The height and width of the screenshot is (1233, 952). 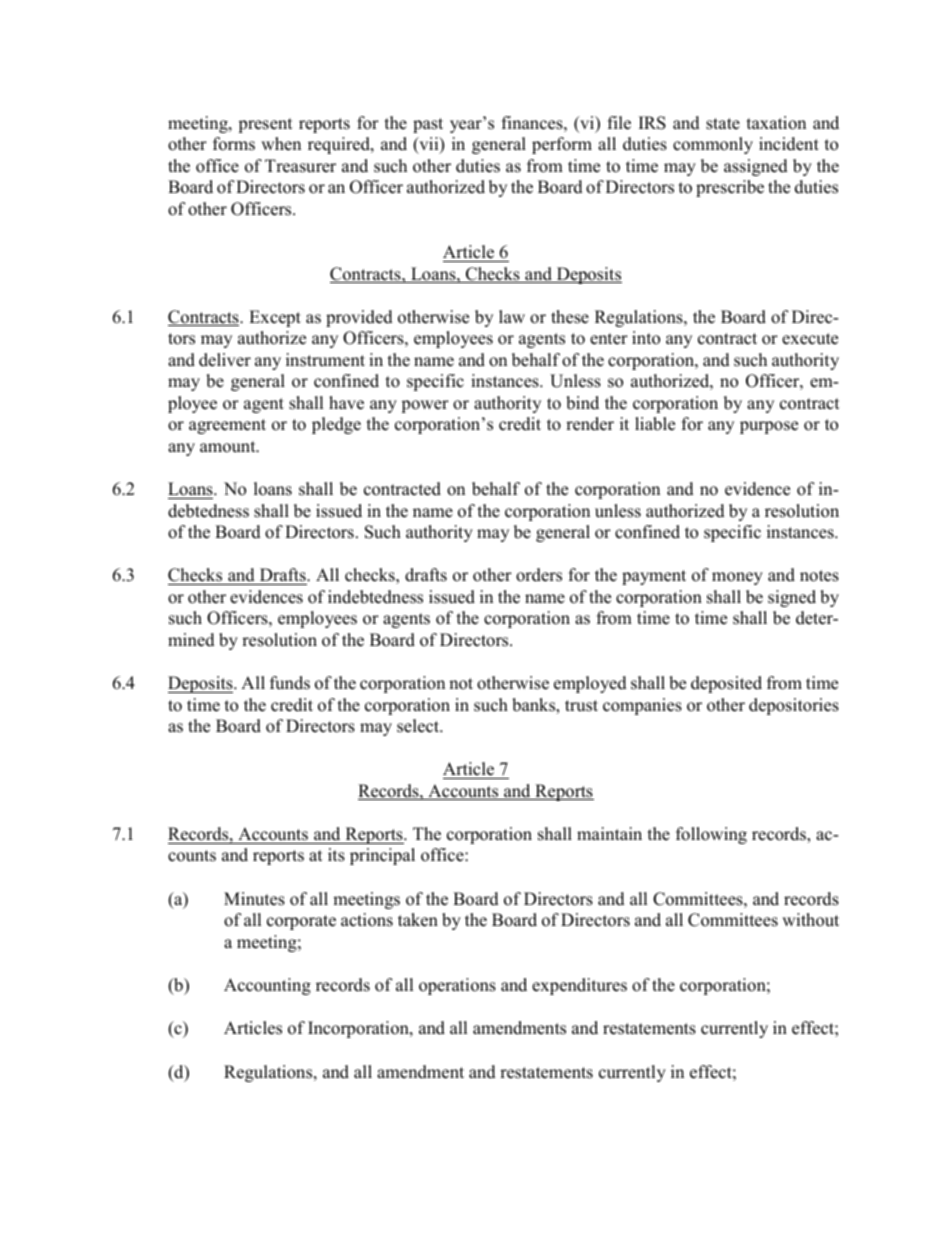 What do you see at coordinates (281, 144) in the screenshot?
I see `when` at bounding box center [281, 144].
